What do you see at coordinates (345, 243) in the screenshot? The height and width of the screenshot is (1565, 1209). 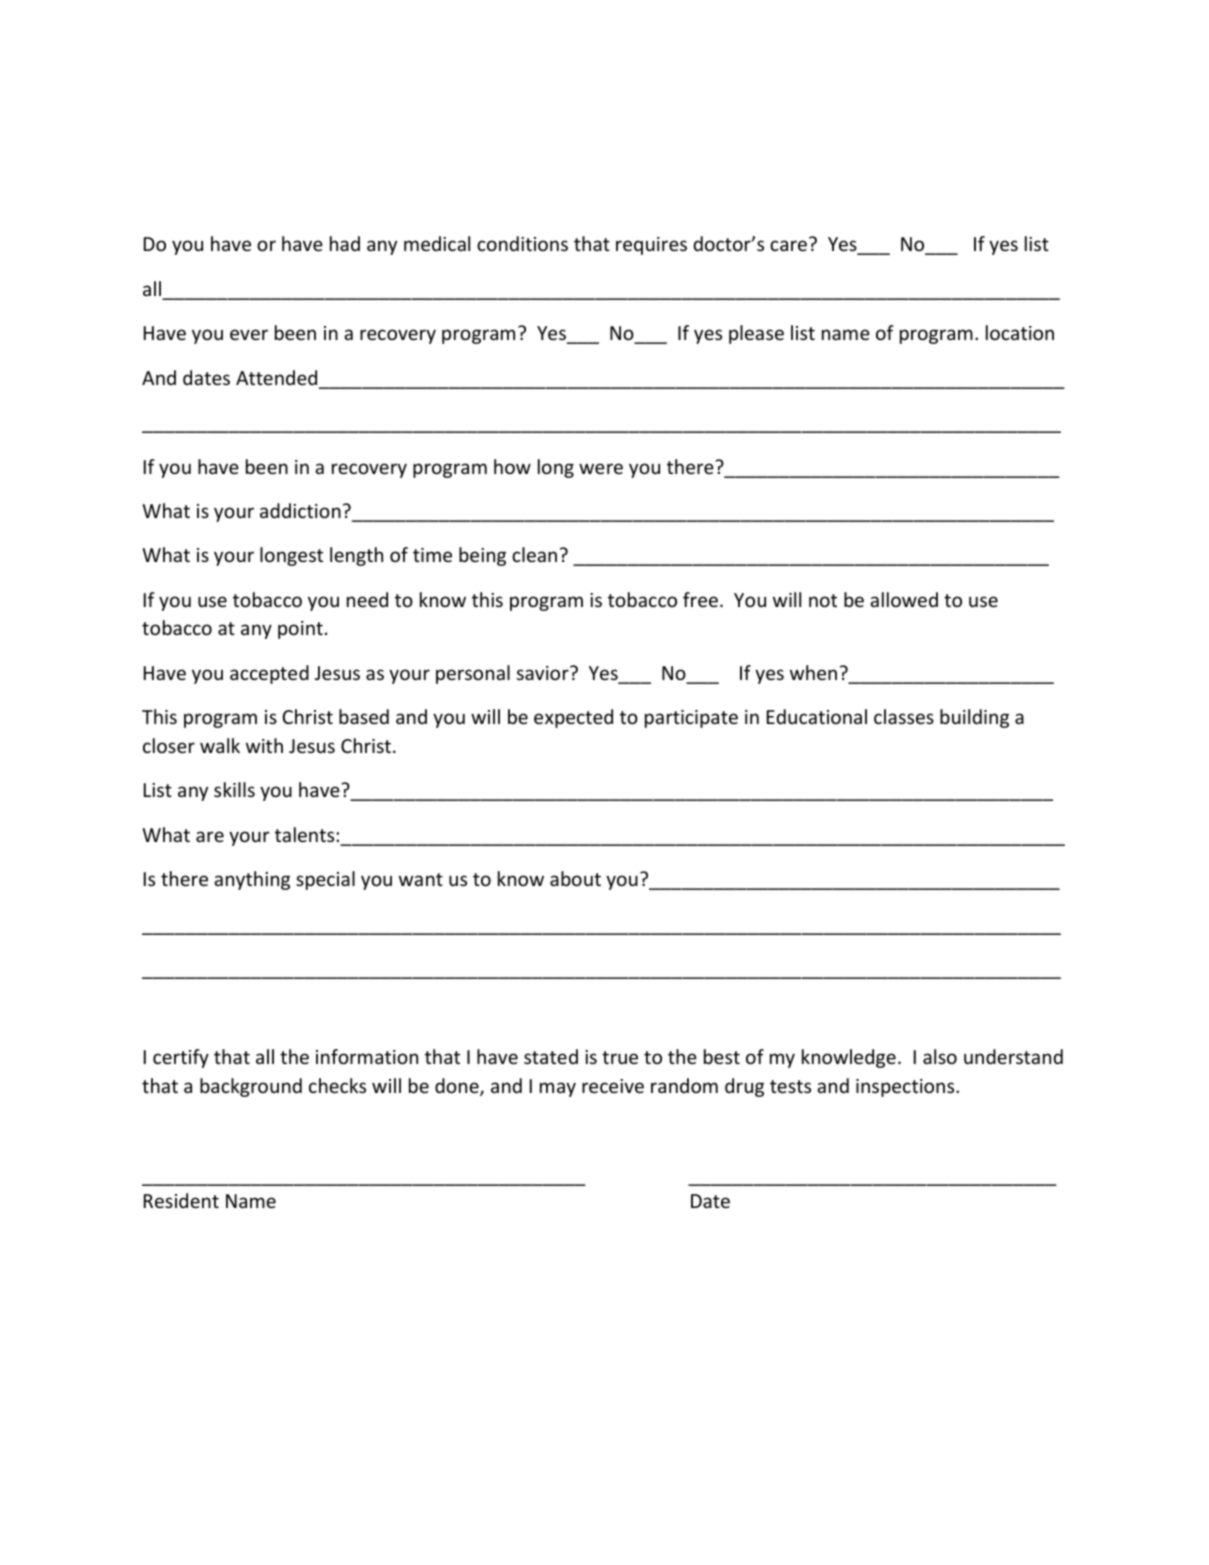 I see `had` at bounding box center [345, 243].
